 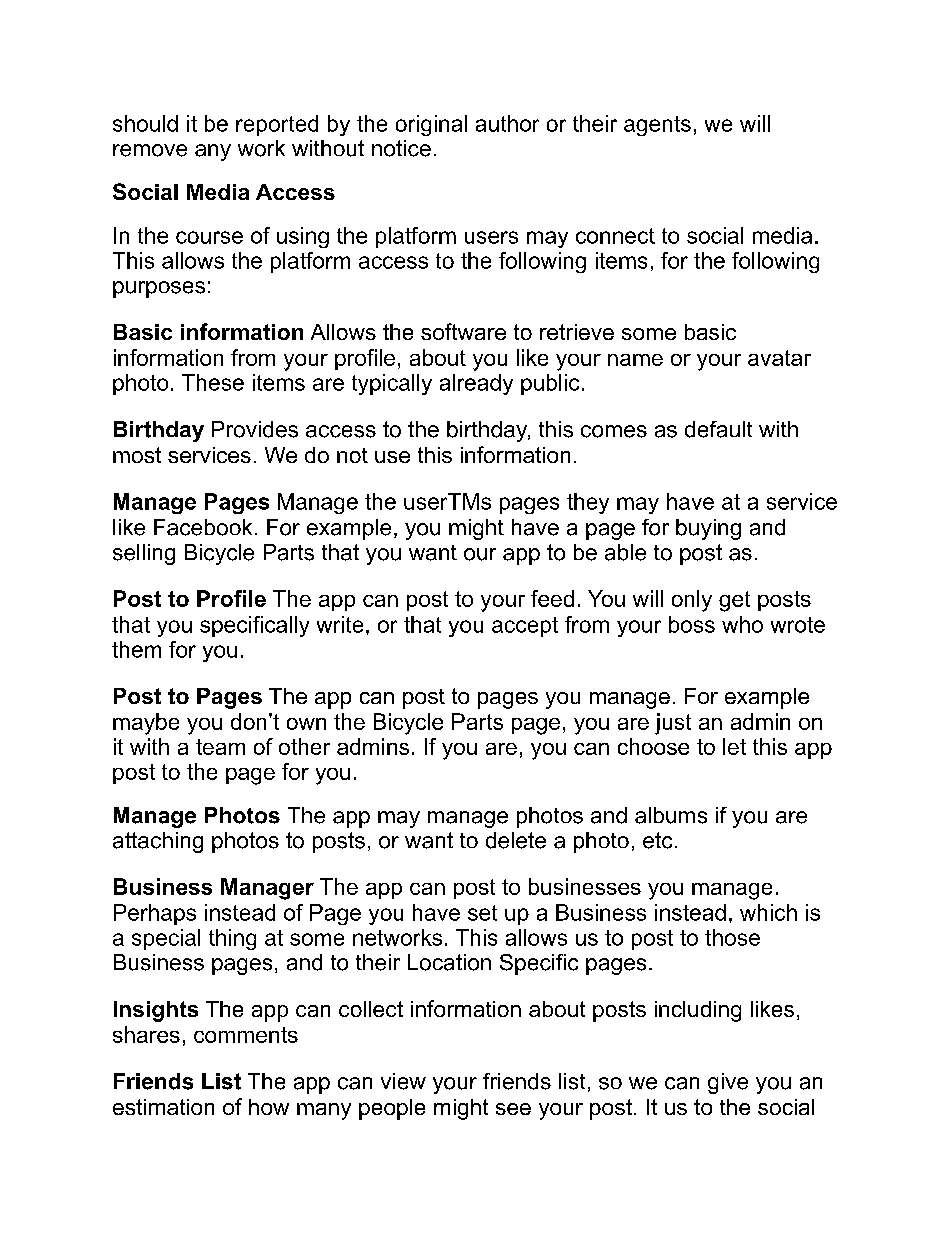 What do you see at coordinates (653, 746) in the document?
I see `choose` at bounding box center [653, 746].
